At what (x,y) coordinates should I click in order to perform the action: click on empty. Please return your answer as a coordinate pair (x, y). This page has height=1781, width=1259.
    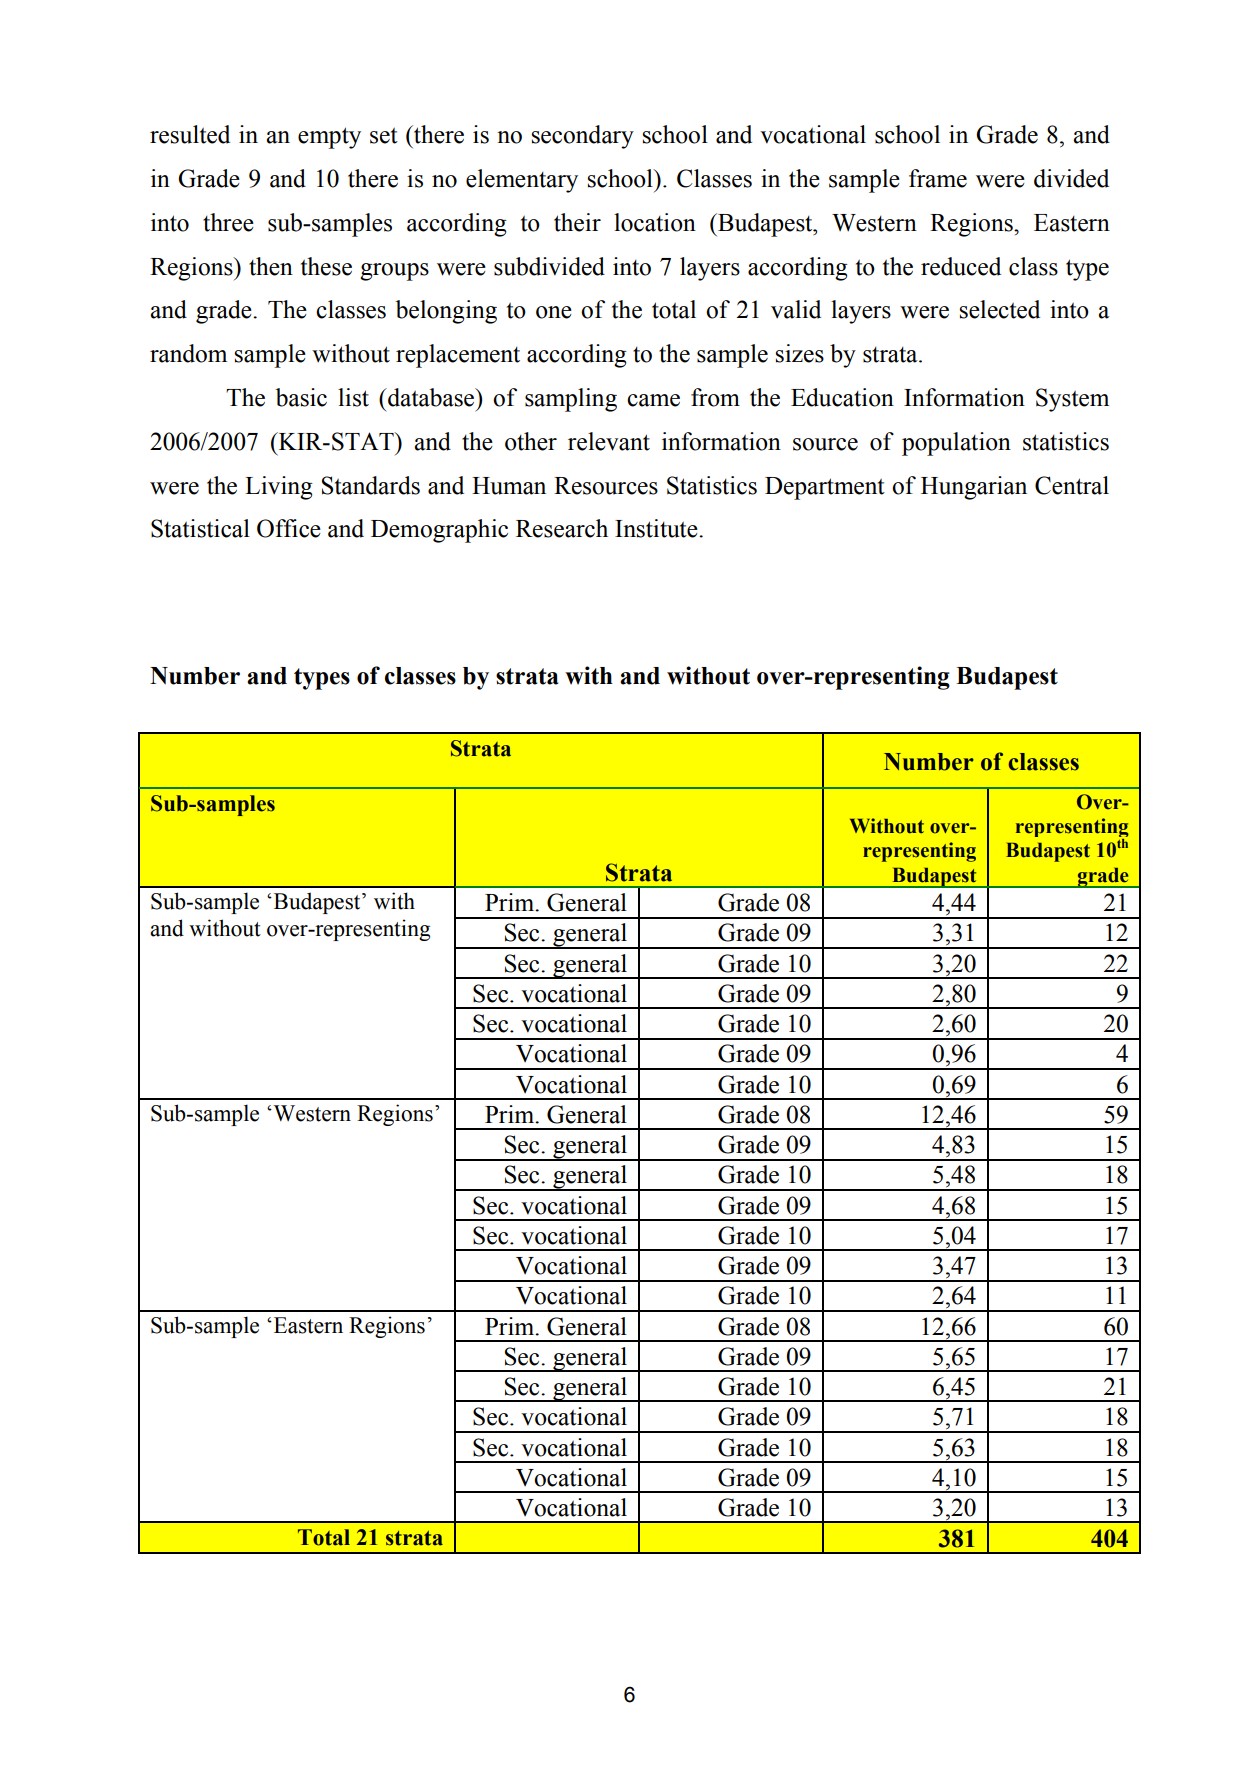
    Looking at the image, I should click on (329, 138).
